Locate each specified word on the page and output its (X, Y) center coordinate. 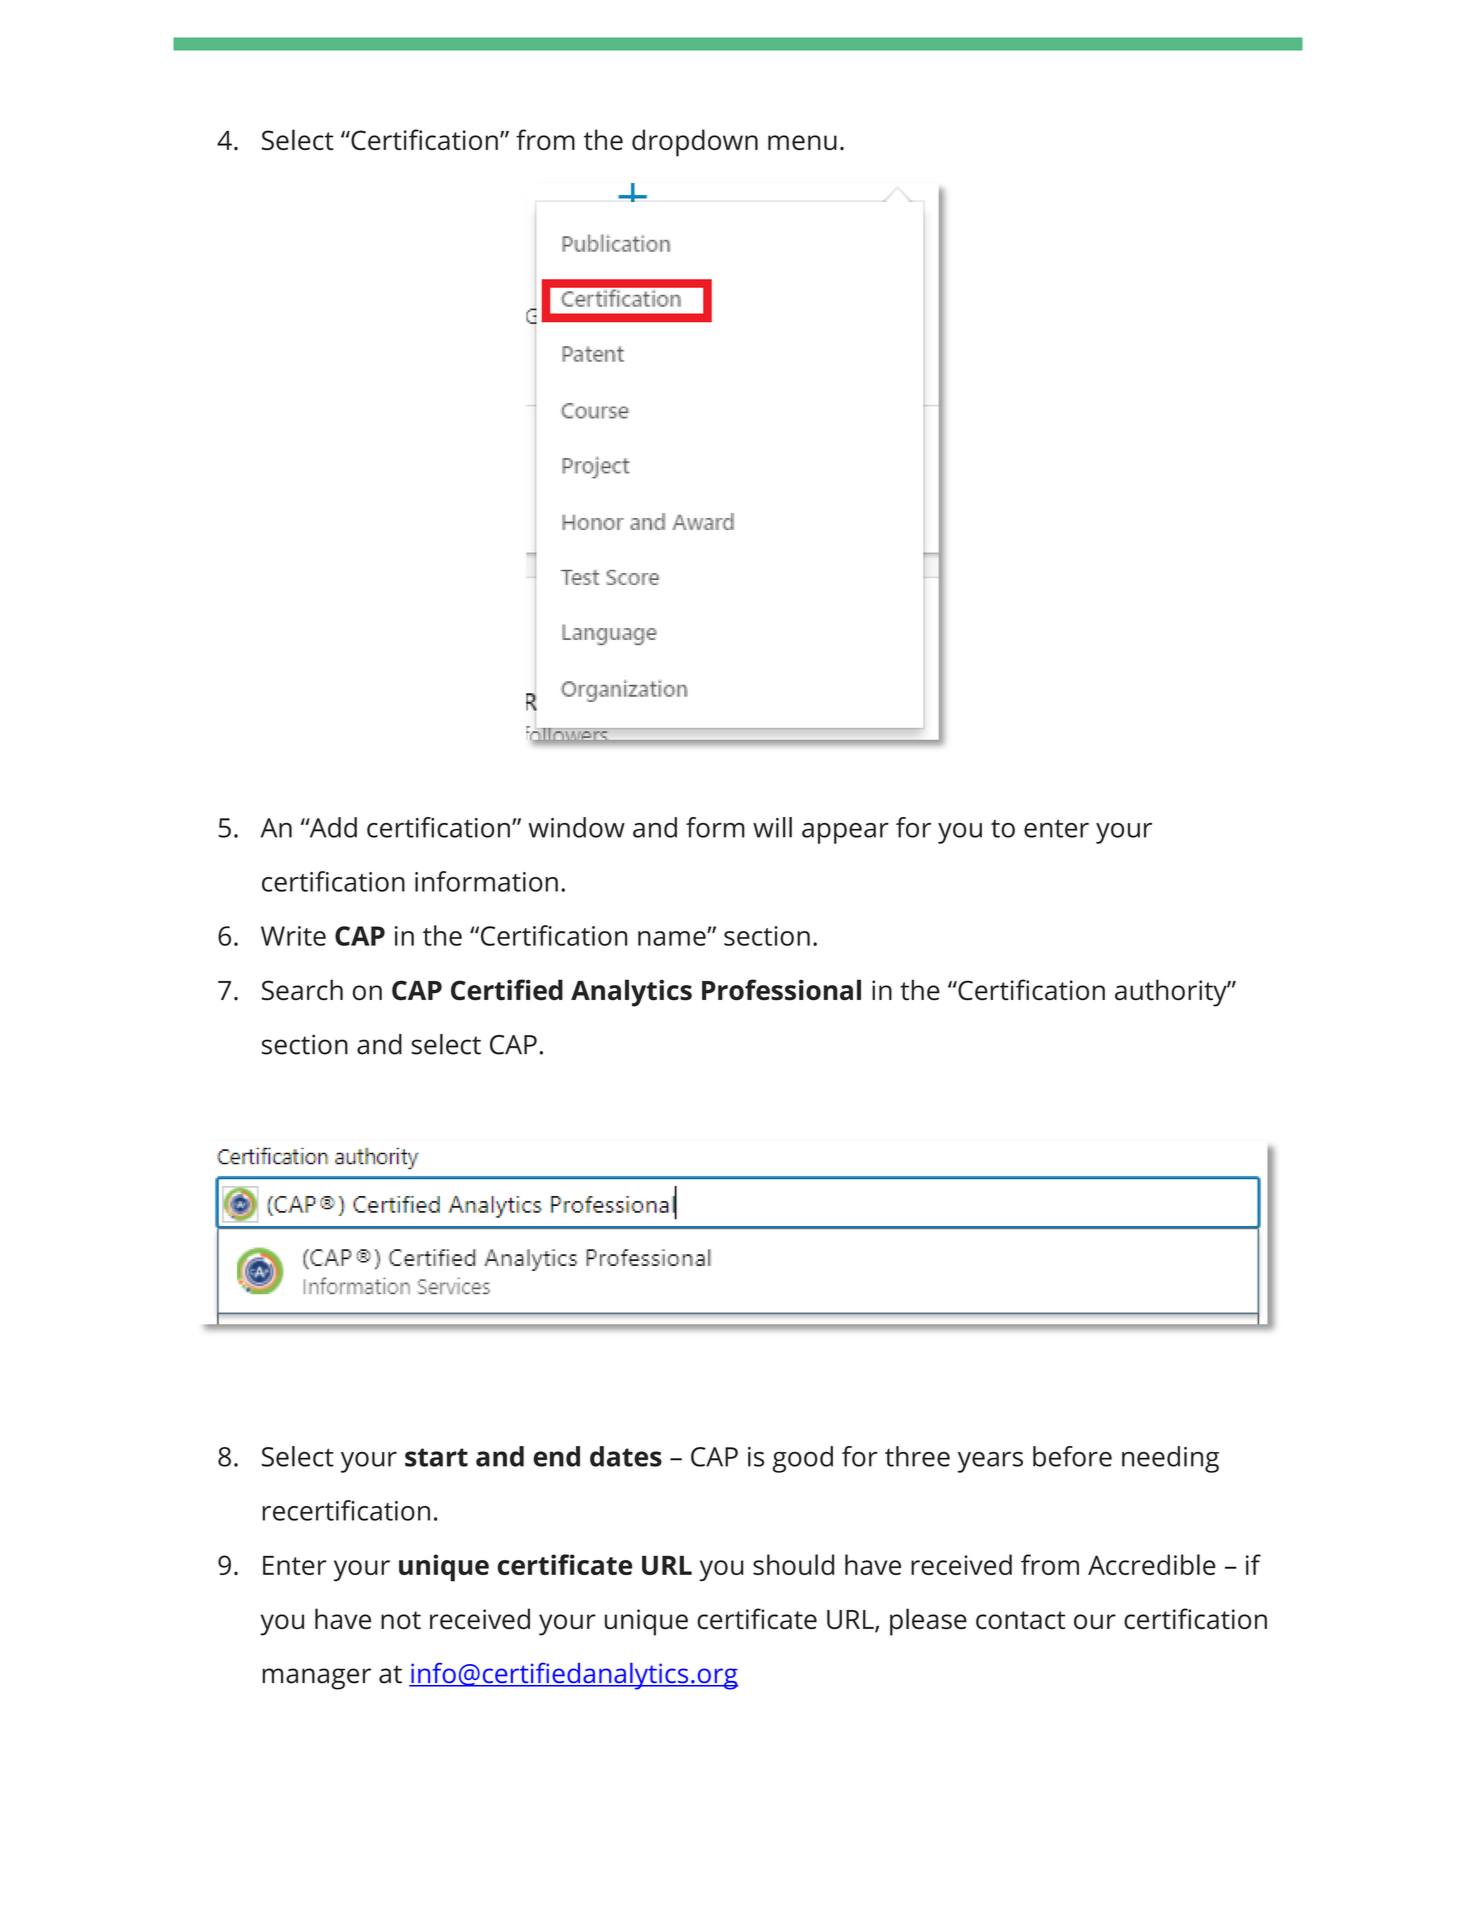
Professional (781, 990)
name (673, 938)
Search (302, 990)
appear (845, 833)
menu (802, 142)
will (772, 827)
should (793, 1564)
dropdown (695, 143)
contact (1020, 1620)
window (576, 827)
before (1072, 1456)
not (401, 1620)
